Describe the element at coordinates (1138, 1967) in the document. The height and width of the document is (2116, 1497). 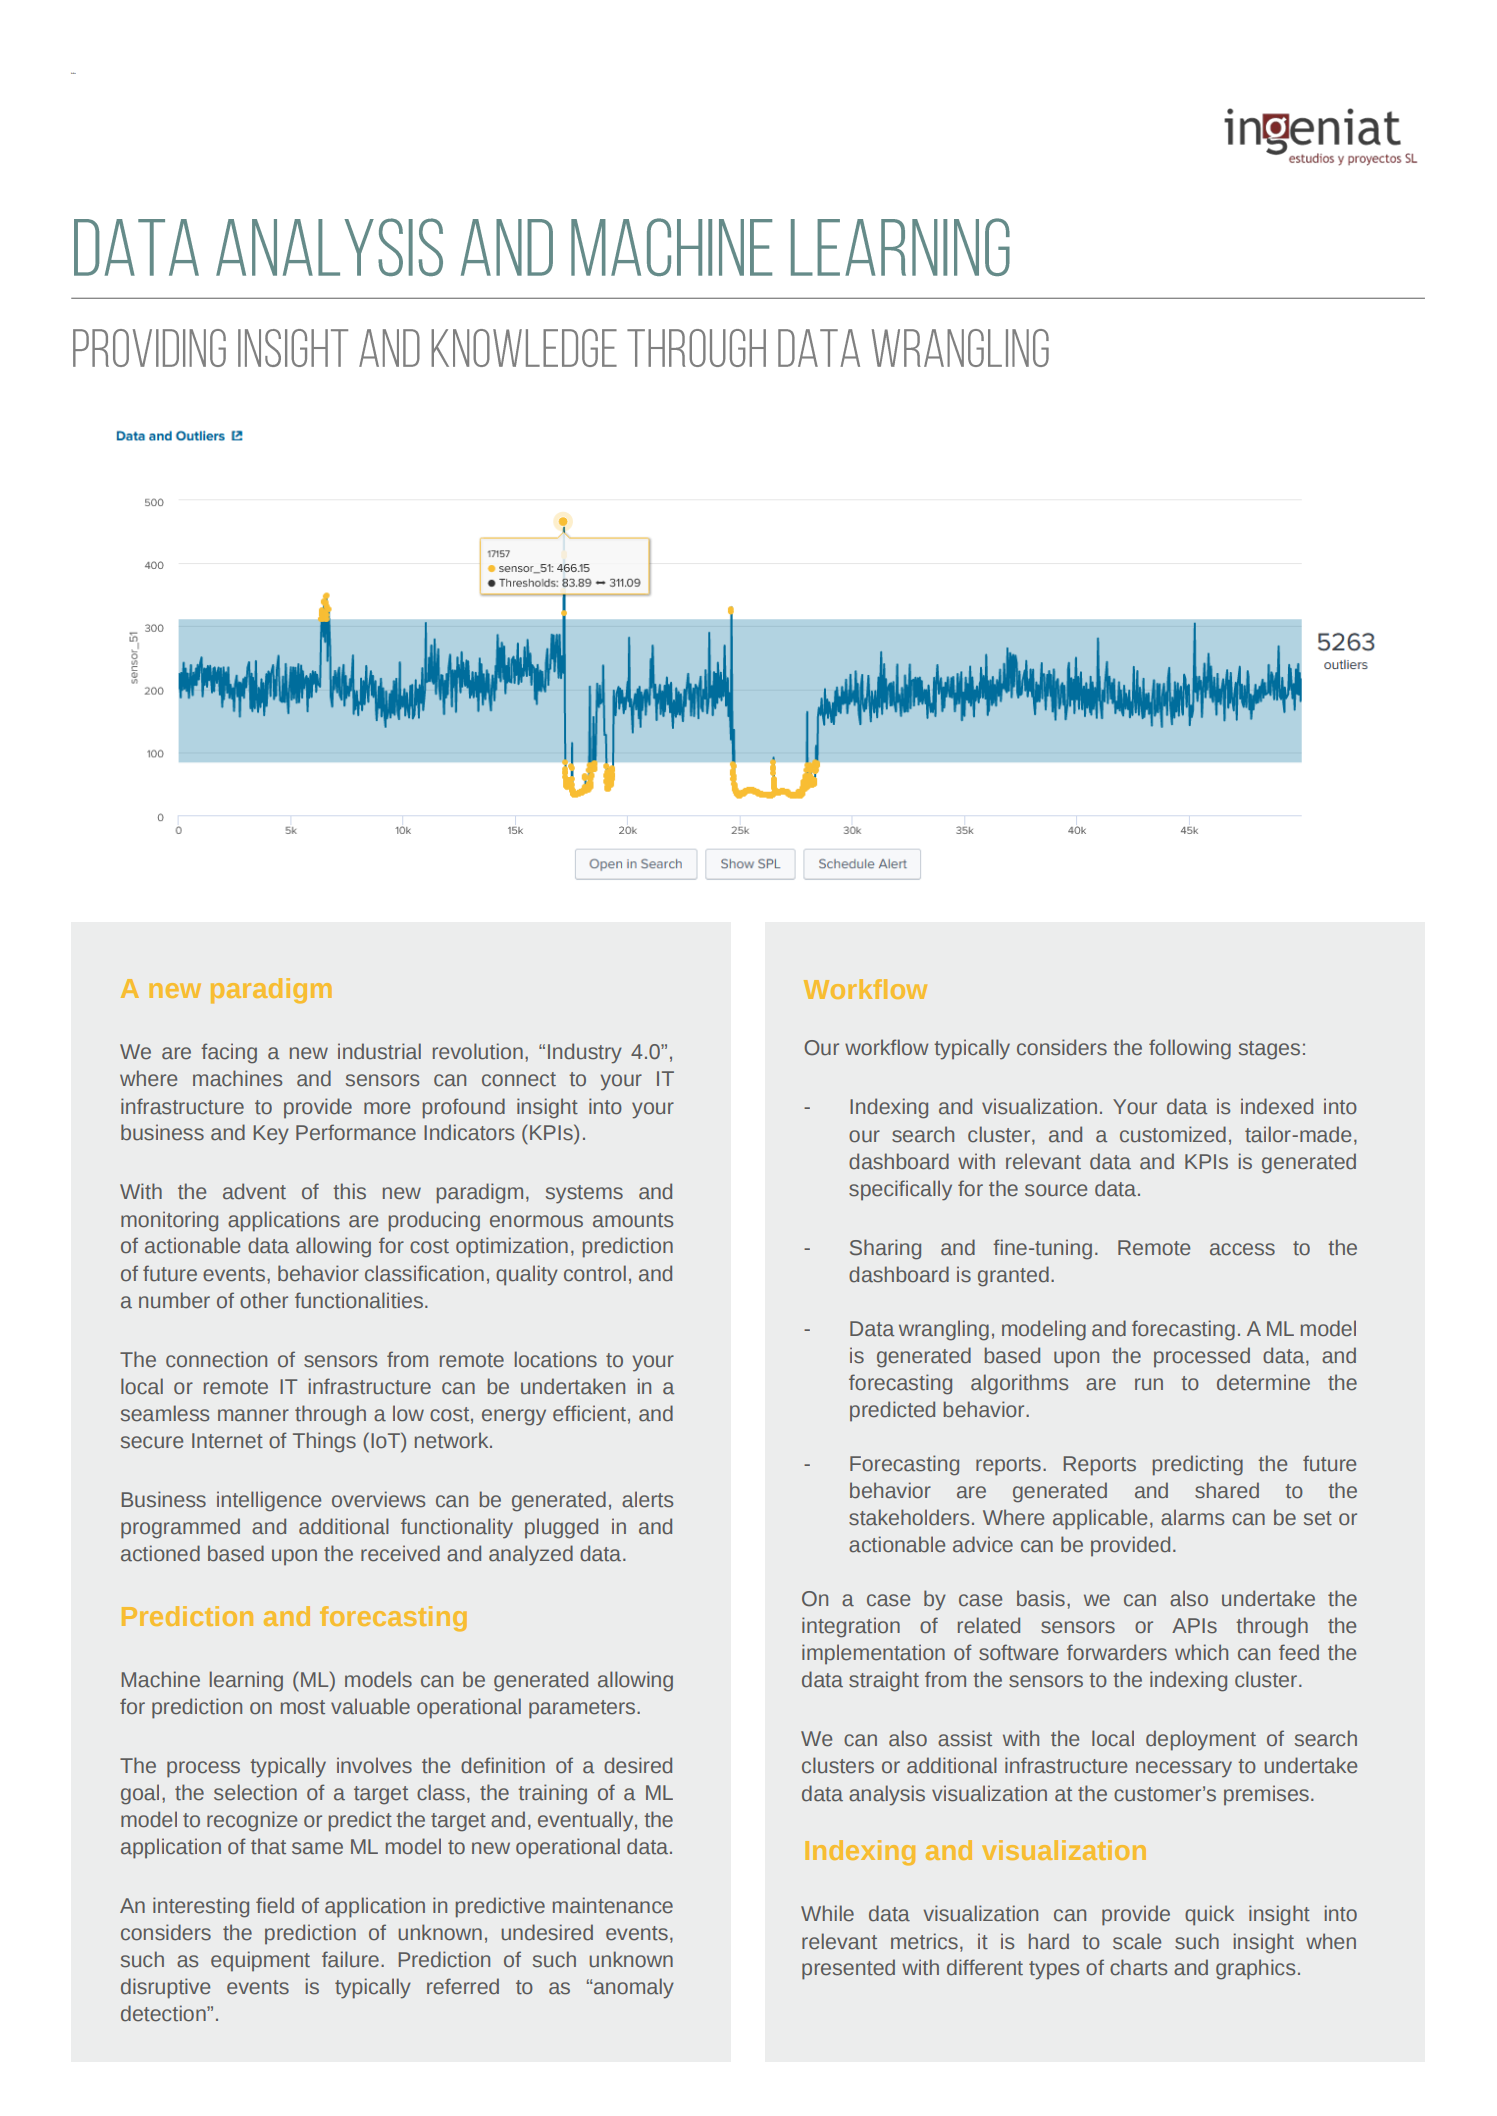
I see `charts` at that location.
